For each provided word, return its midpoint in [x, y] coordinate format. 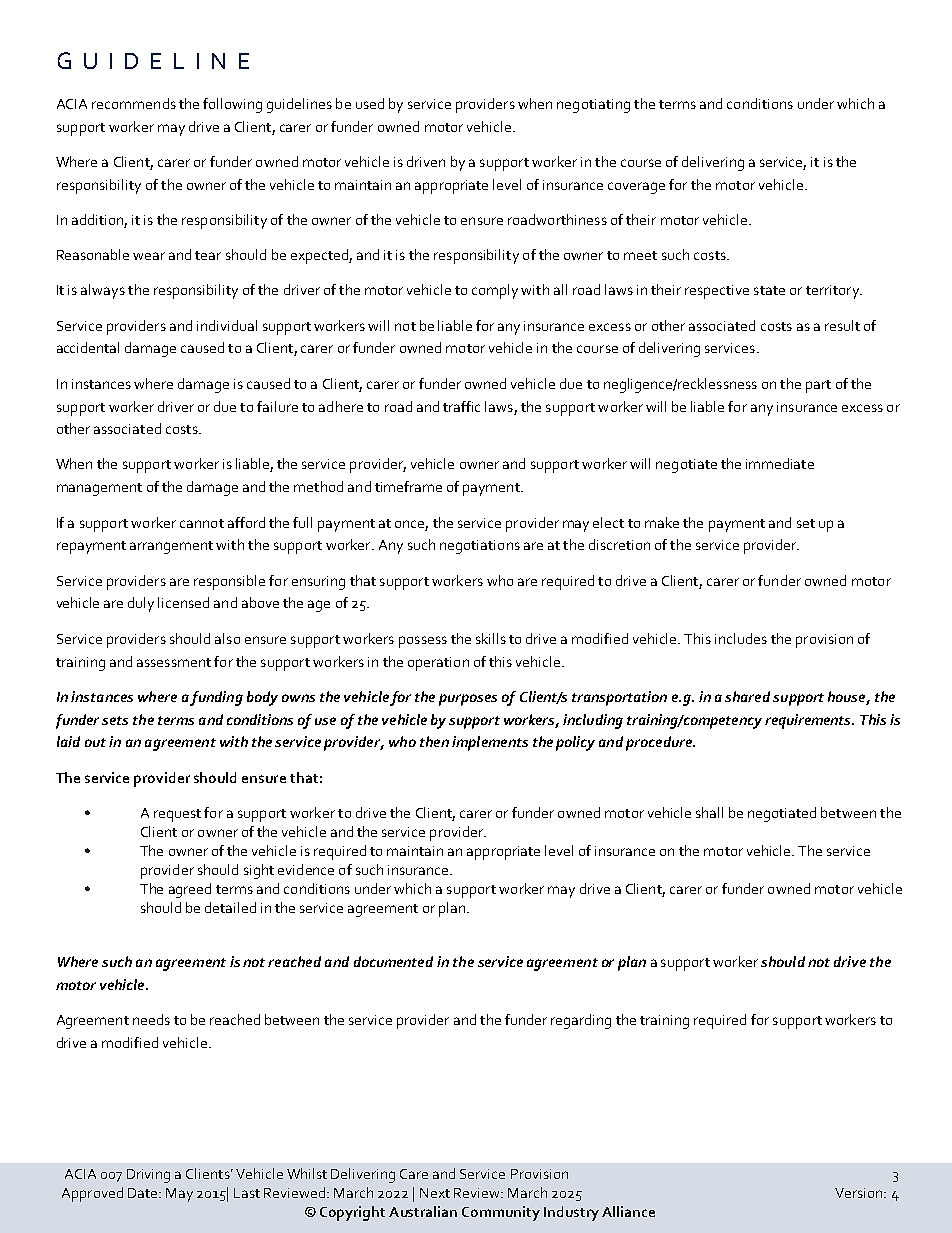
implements [490, 743]
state [769, 290]
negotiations [480, 547]
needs [151, 1019]
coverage [636, 188]
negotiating [593, 106]
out [95, 742]
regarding [581, 1021]
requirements [809, 721]
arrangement [171, 547]
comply [495, 291]
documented [393, 961]
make [662, 522]
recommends [134, 103]
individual [227, 325]
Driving [148, 1176]
